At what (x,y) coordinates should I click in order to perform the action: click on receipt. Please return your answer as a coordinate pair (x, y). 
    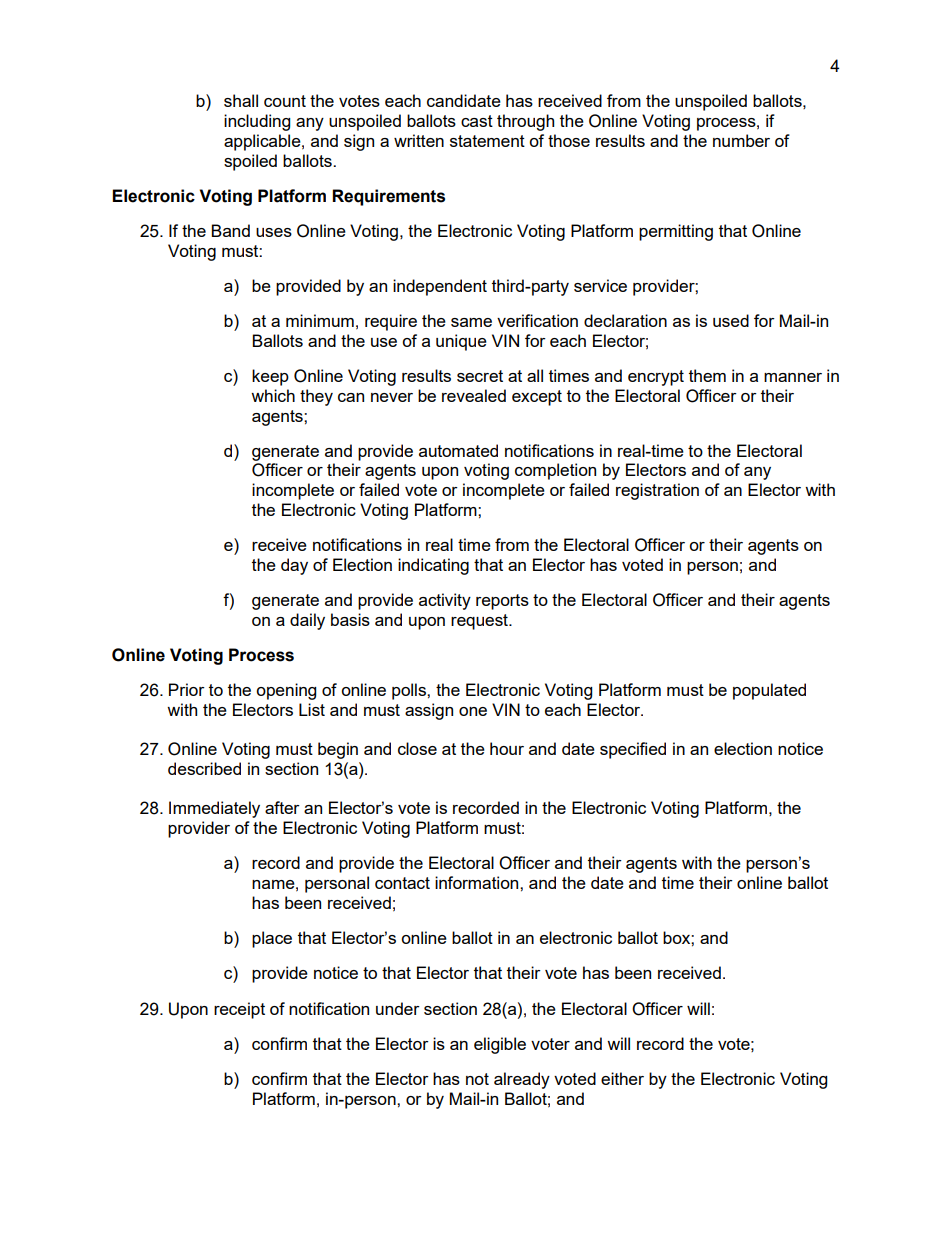
    Looking at the image, I should click on (239, 1010).
